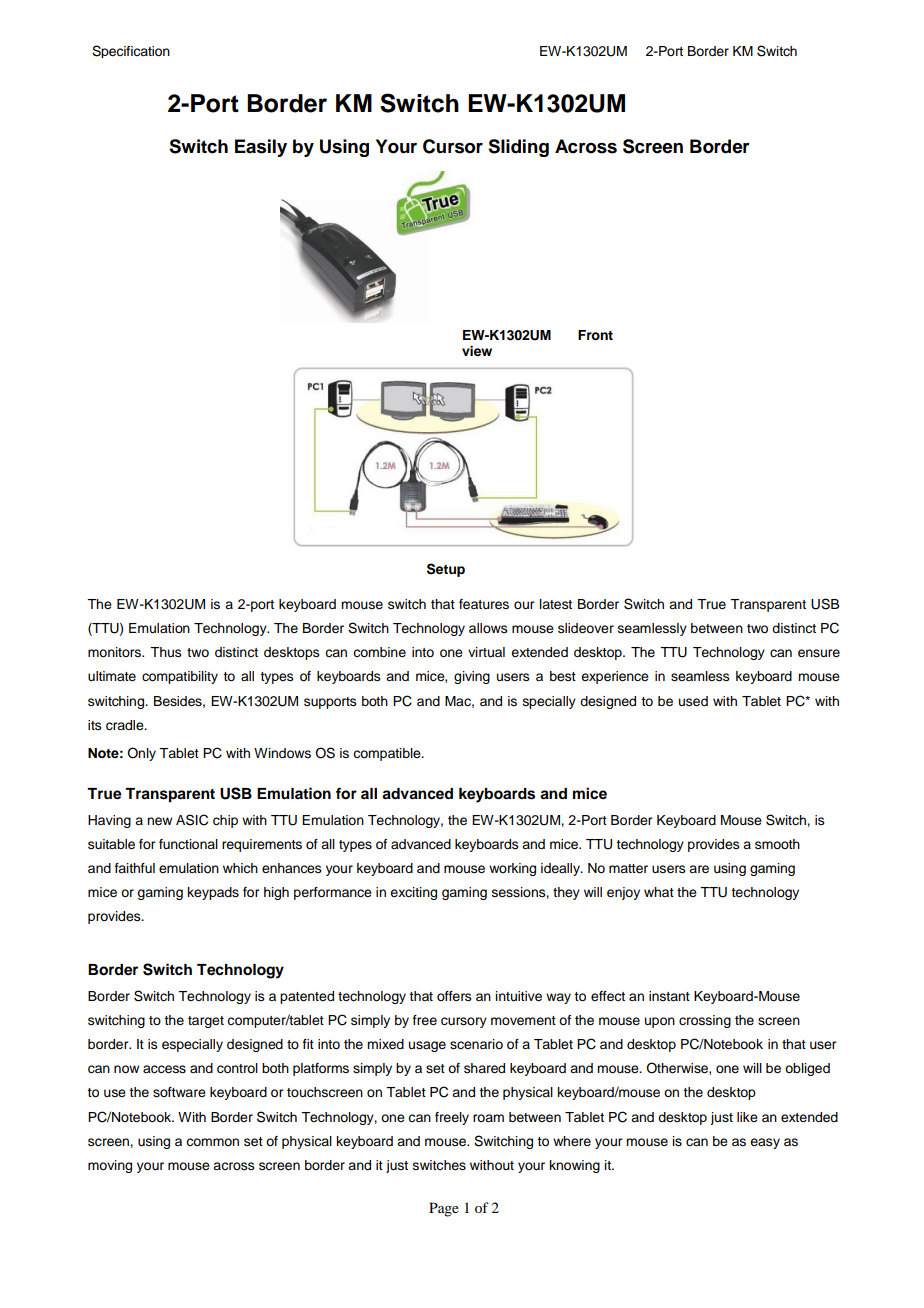  What do you see at coordinates (444, 1209) in the document?
I see `Page` at bounding box center [444, 1209].
